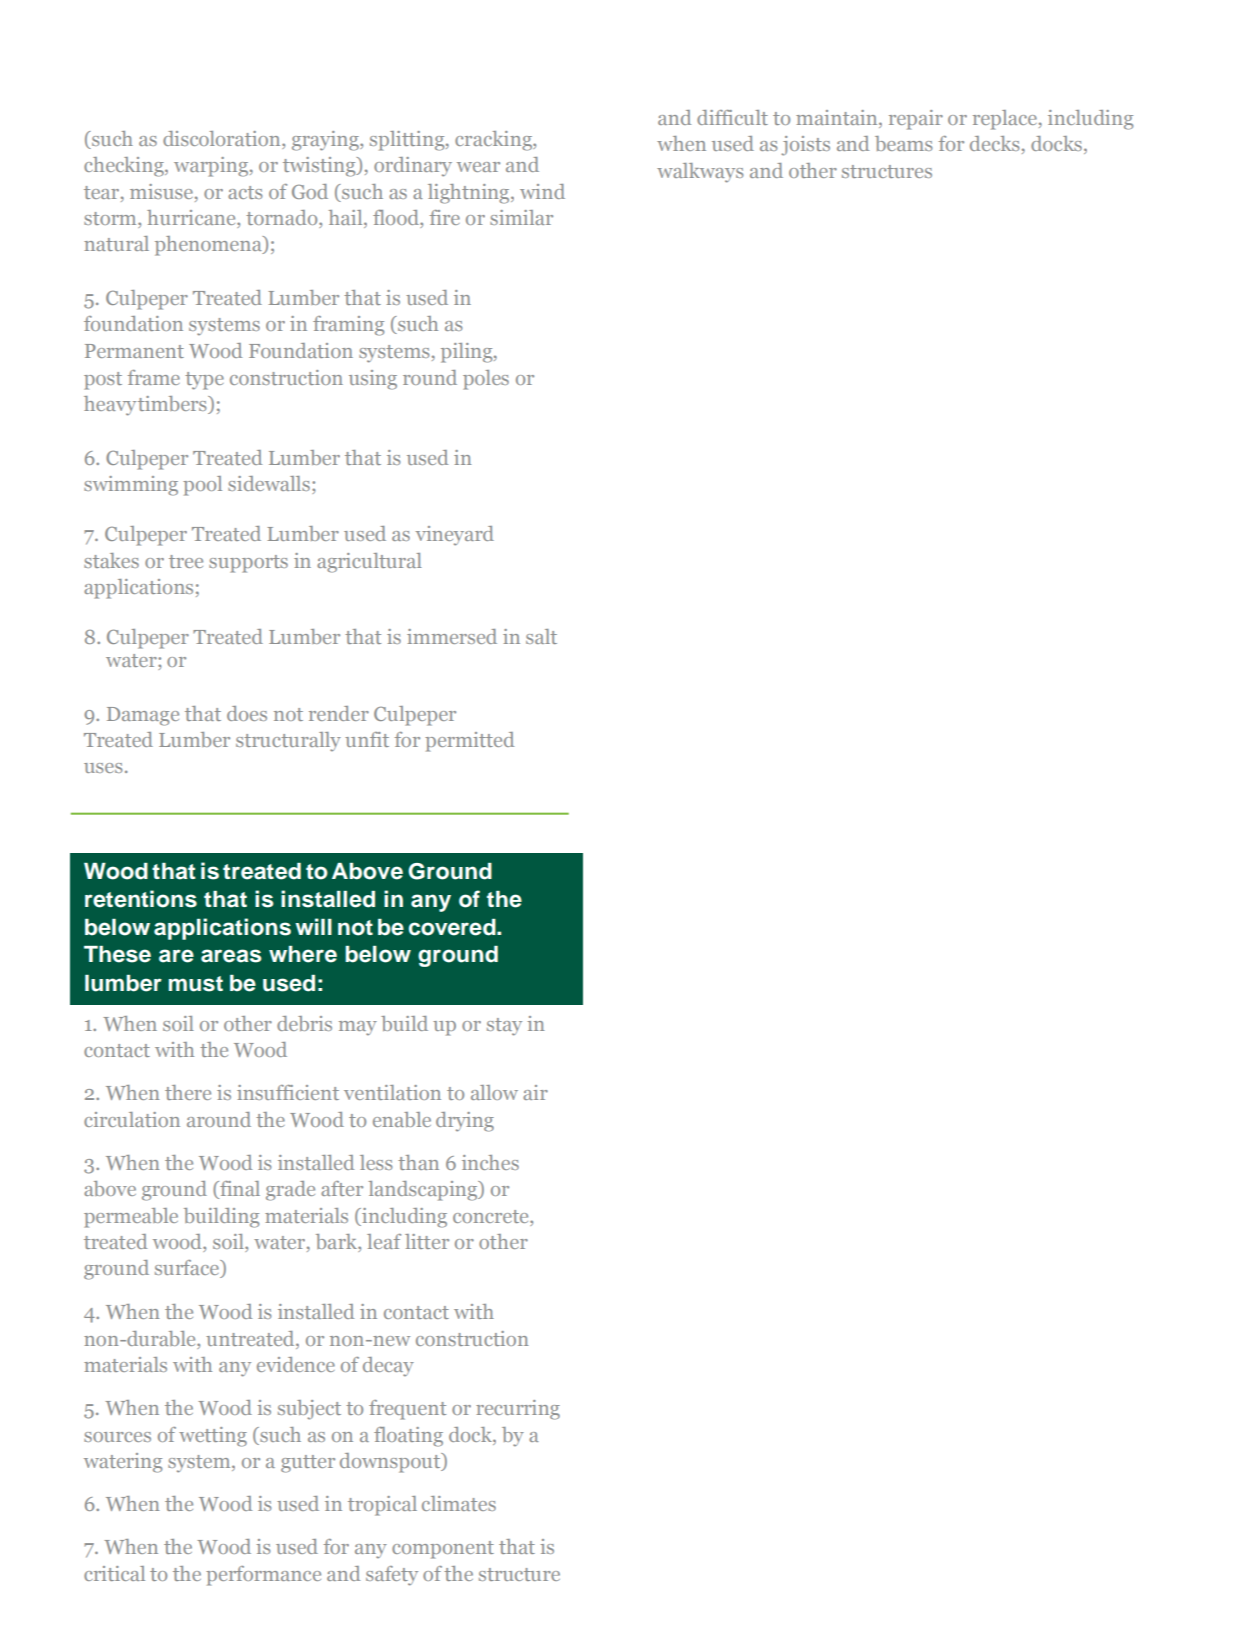 This screenshot has width=1256, height=1629. Describe the element at coordinates (223, 138) in the screenshot. I see `discoloration` at that location.
